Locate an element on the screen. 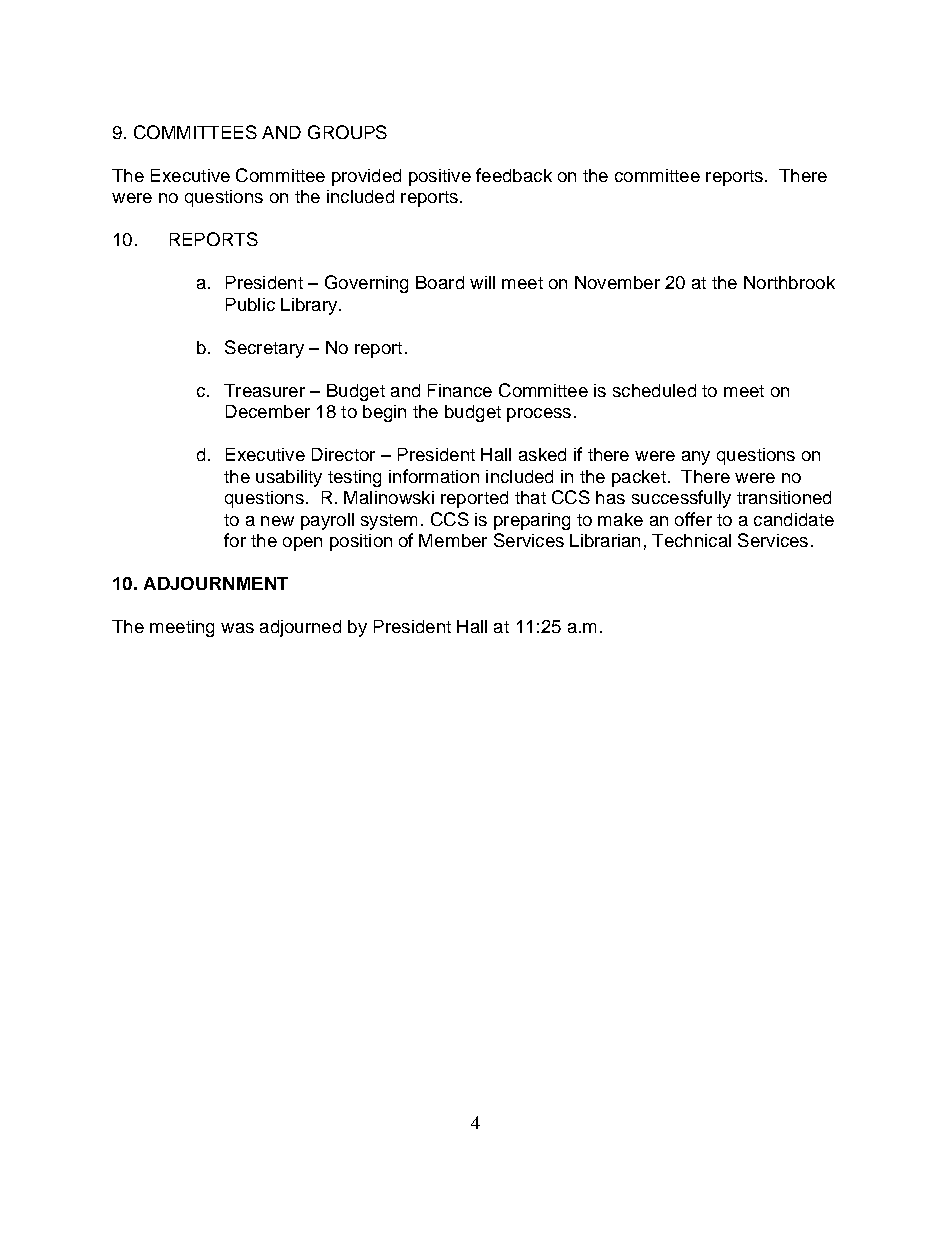  Finance is located at coordinates (460, 390).
